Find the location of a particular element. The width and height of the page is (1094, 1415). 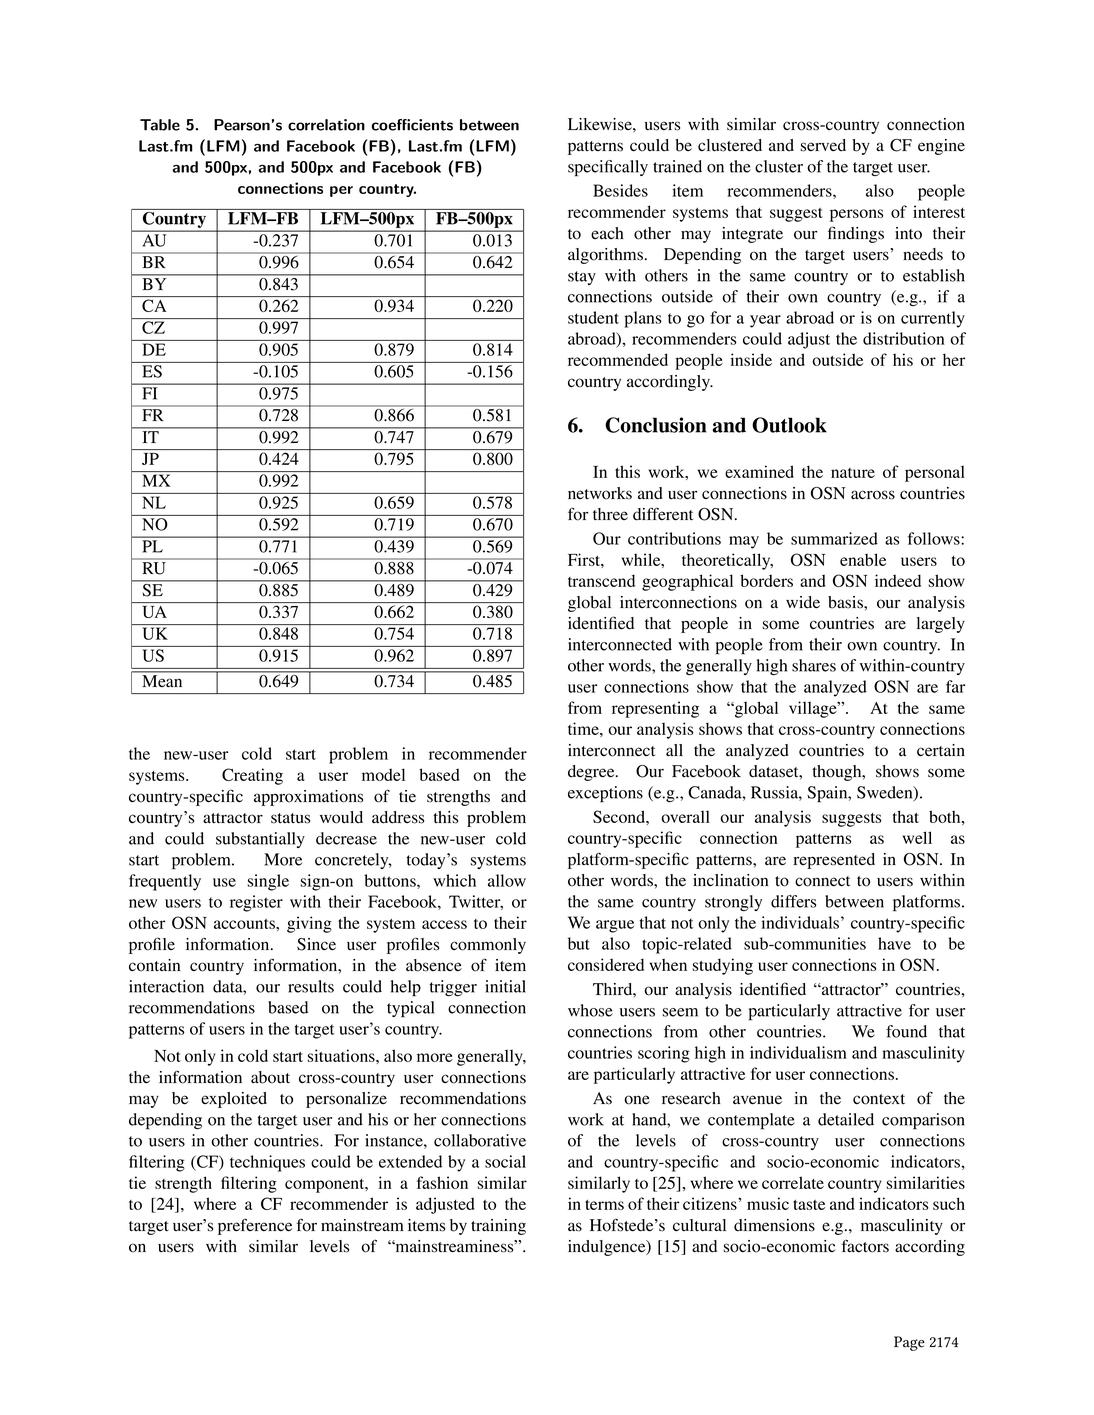

served is located at coordinates (823, 145).
